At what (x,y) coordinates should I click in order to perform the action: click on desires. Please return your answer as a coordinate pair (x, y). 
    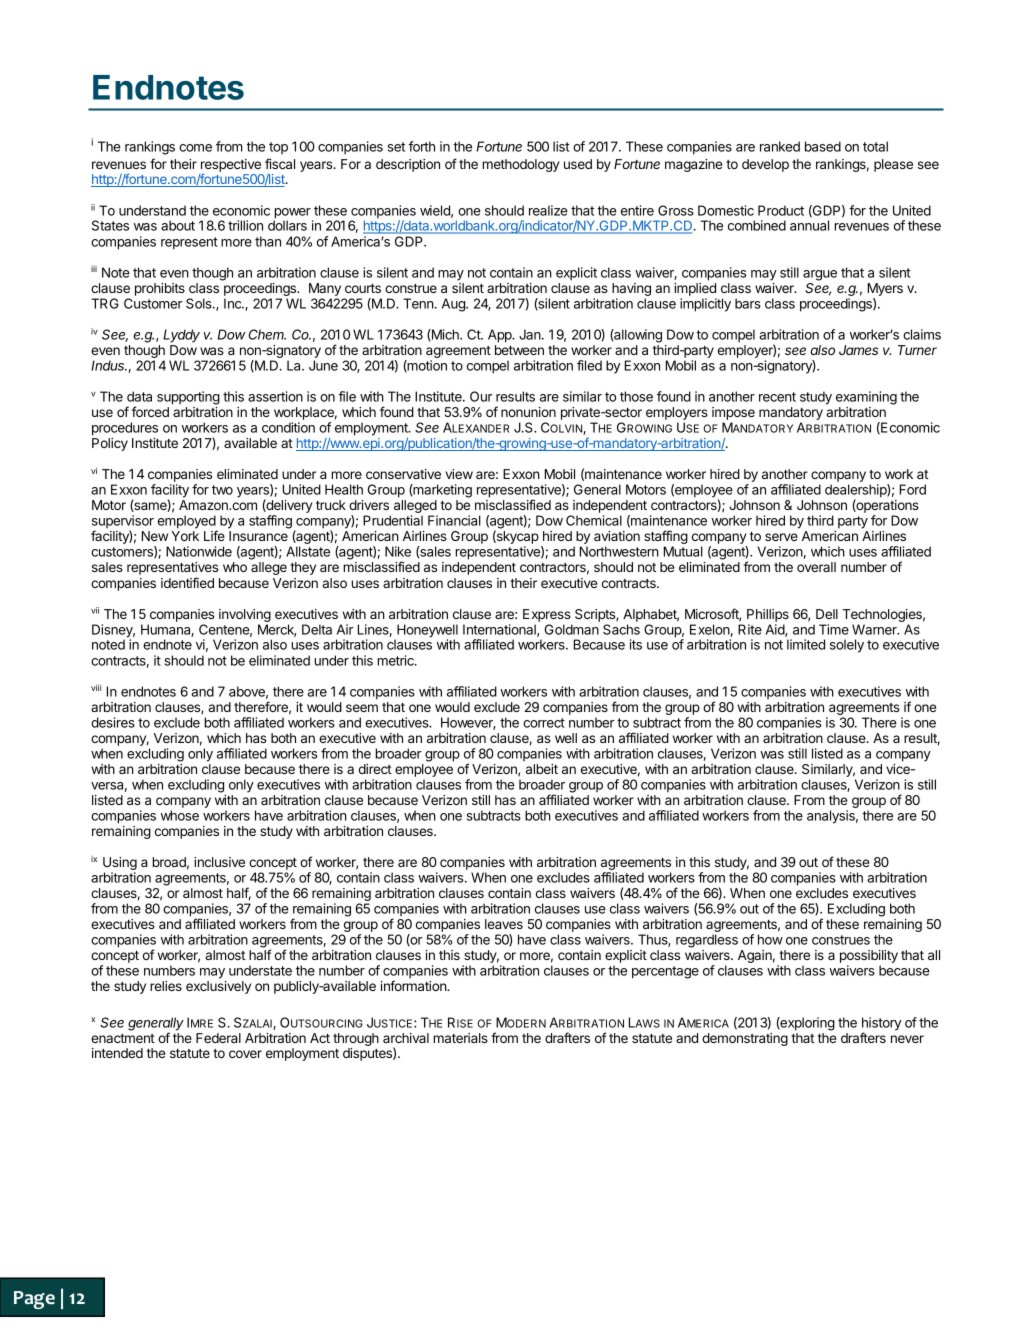
    Looking at the image, I should click on (113, 722).
